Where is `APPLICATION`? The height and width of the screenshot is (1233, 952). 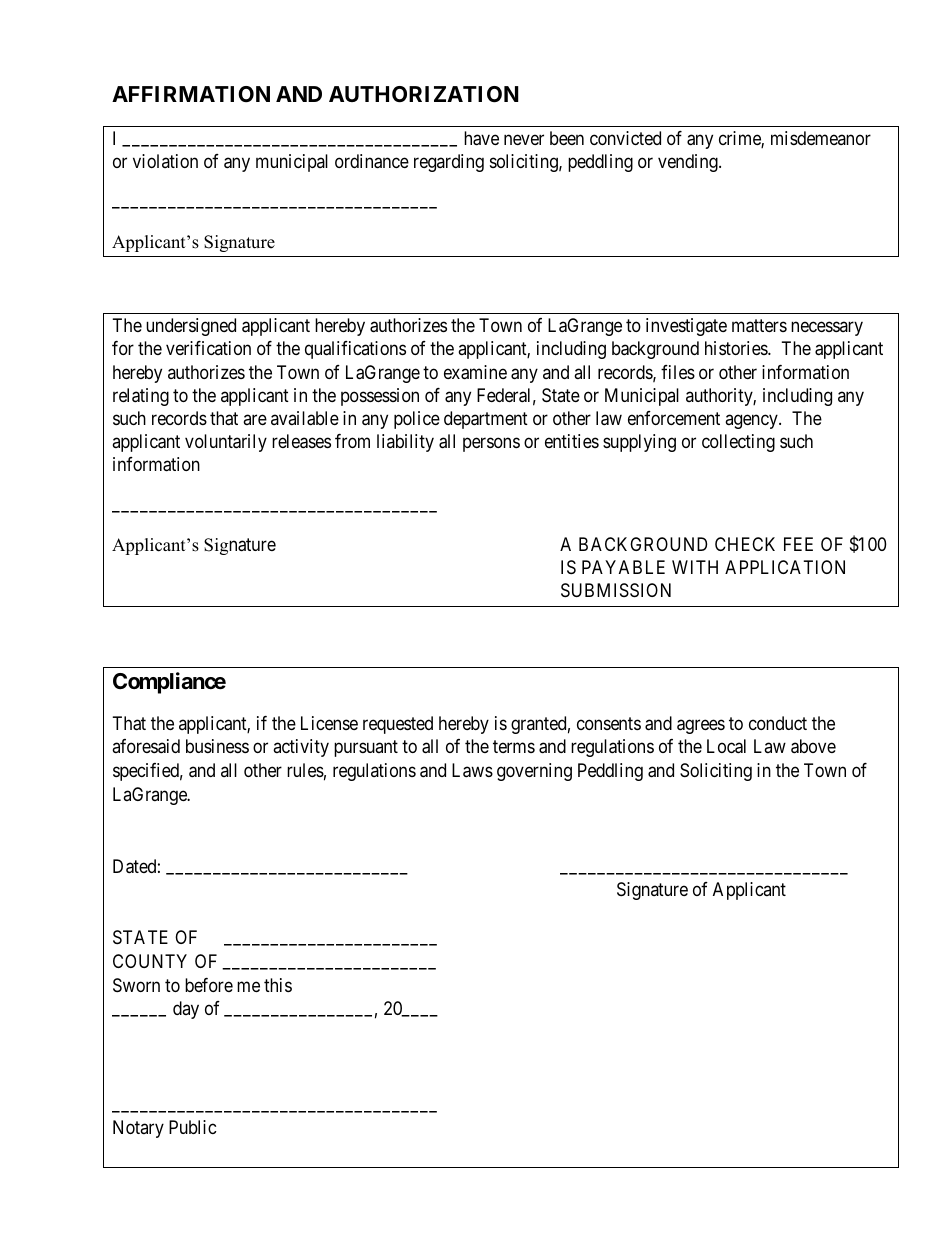
APPLICATION is located at coordinates (785, 567).
